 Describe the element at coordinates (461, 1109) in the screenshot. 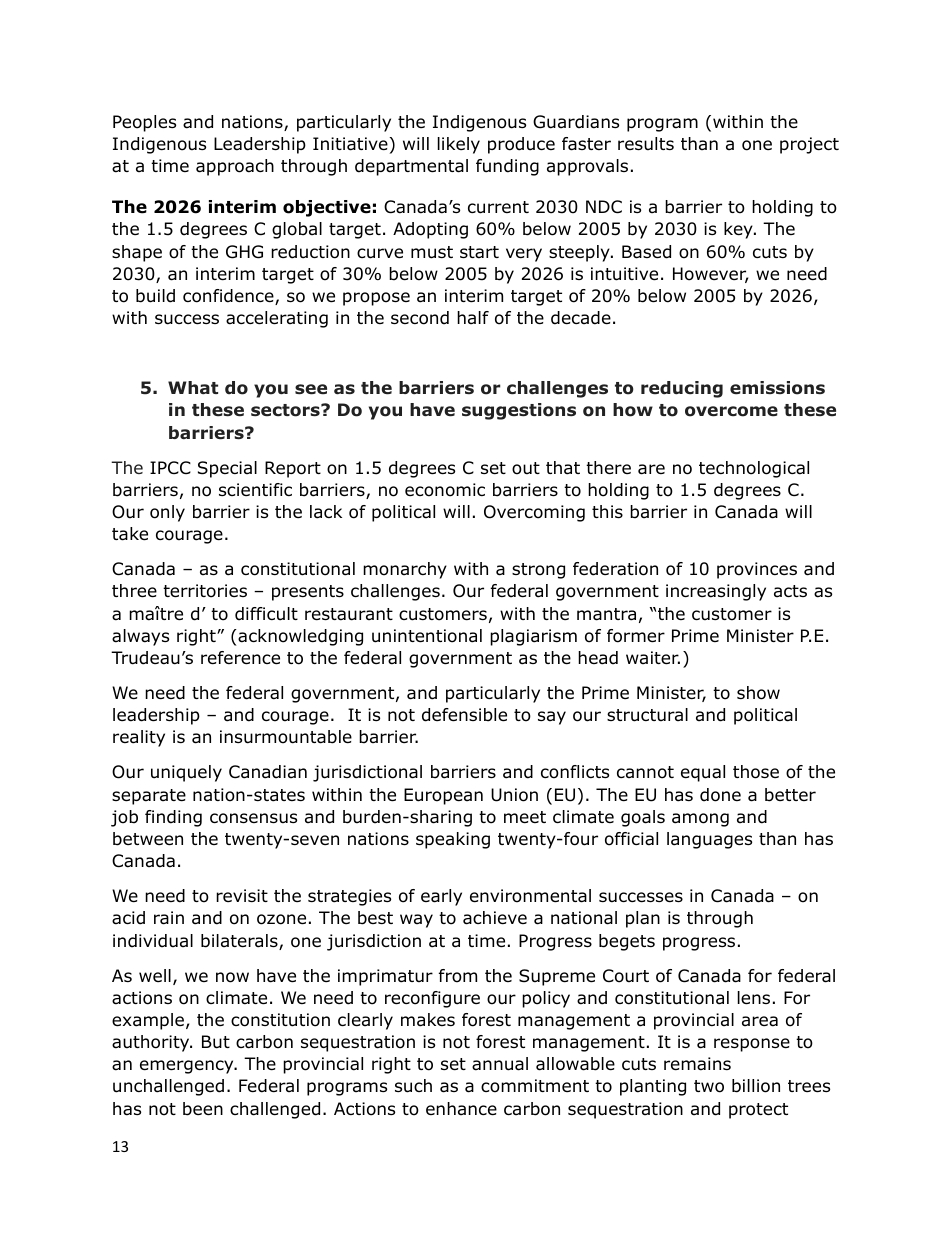

I see `enhance` at that location.
